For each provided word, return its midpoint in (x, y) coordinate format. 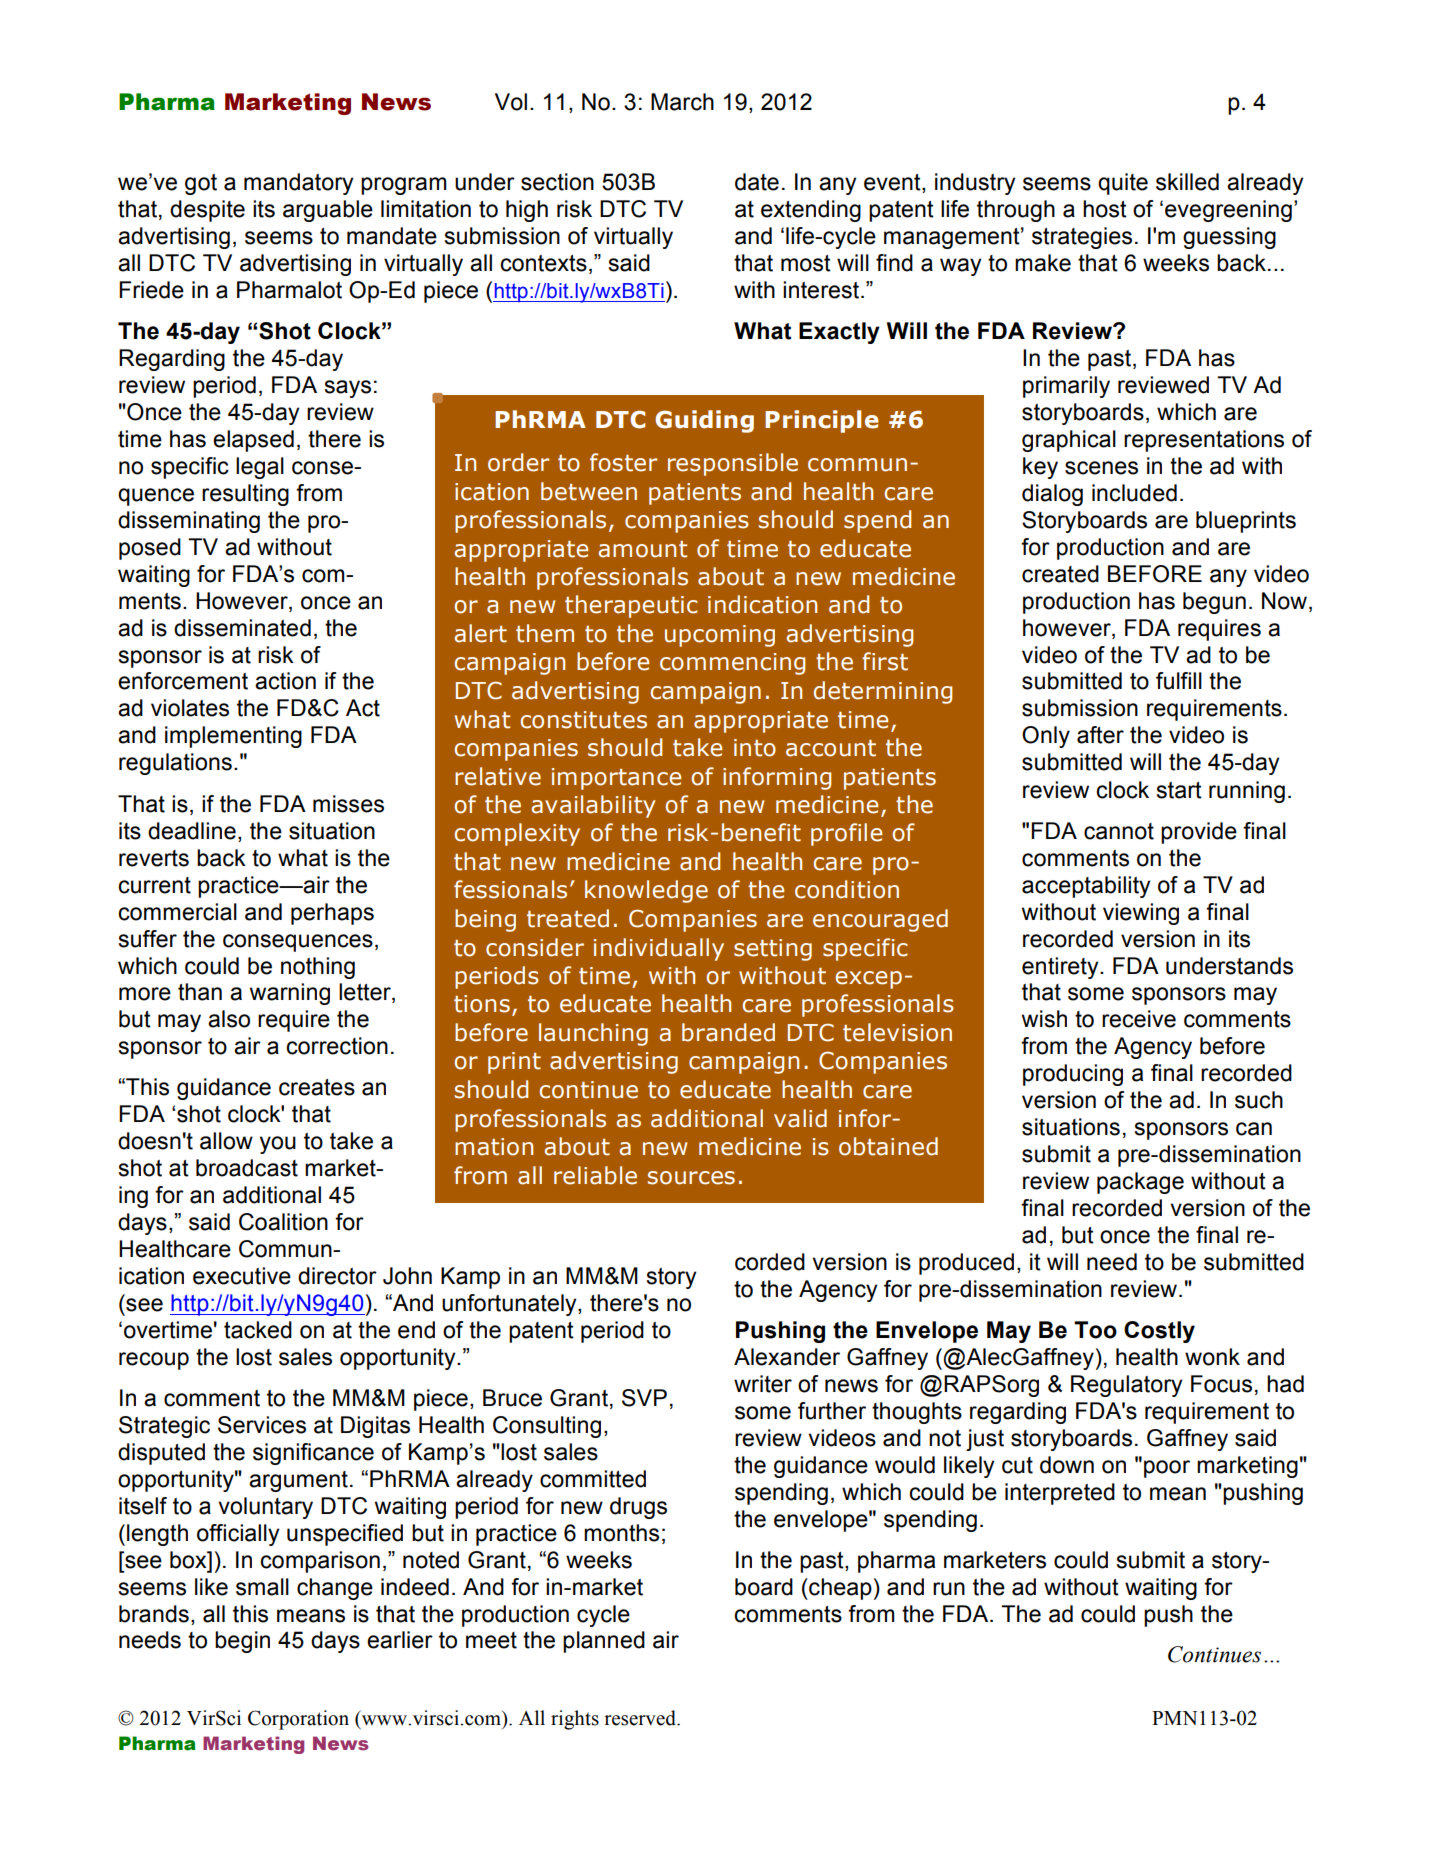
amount (642, 549)
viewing (1141, 914)
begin (242, 1642)
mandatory (298, 184)
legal (260, 468)
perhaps (332, 914)
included (1134, 493)
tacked (258, 1330)
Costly (1159, 1332)
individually (659, 949)
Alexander (787, 1357)
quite (1123, 184)
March (682, 102)
